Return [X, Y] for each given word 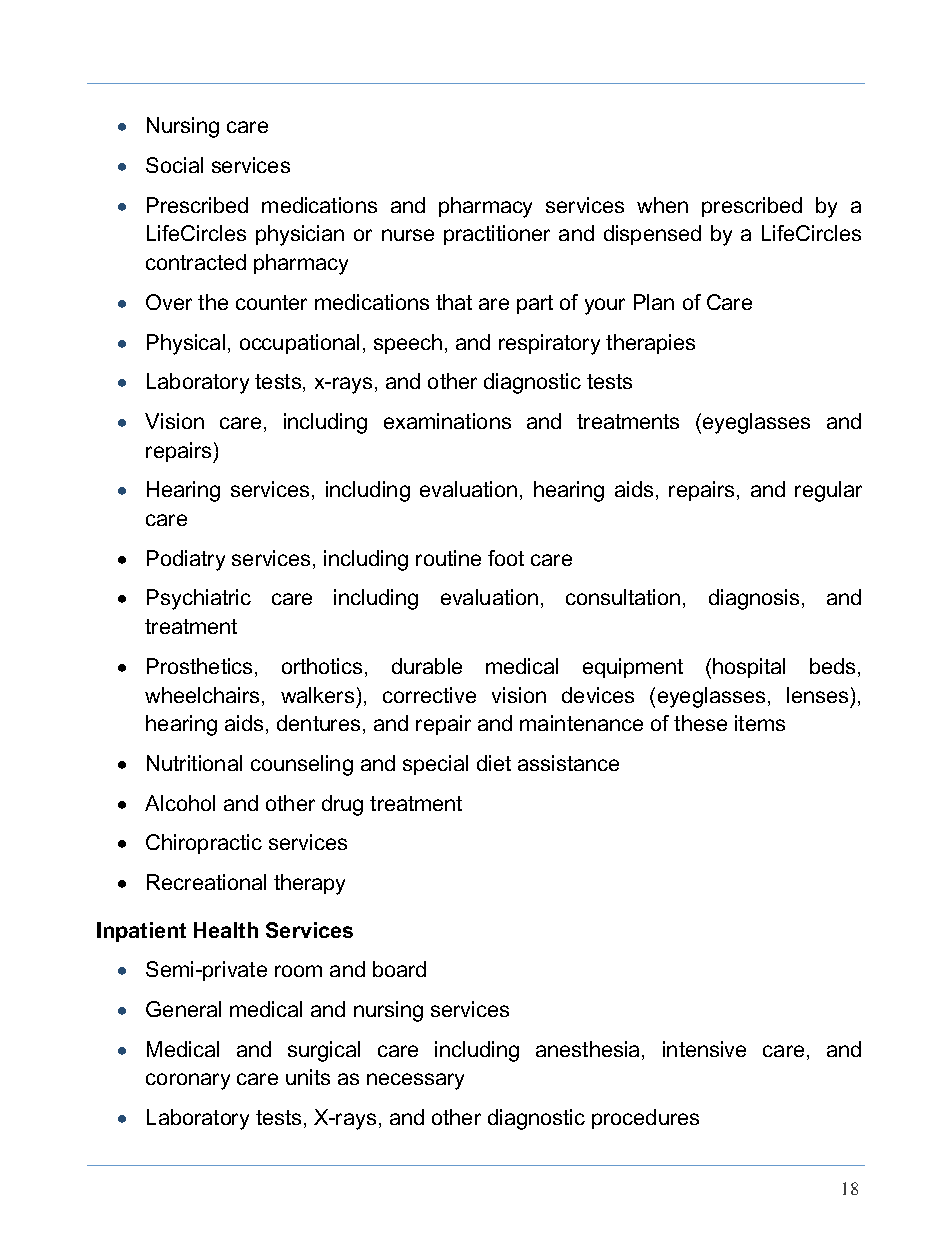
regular [828, 491]
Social [174, 165]
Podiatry [186, 560]
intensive [704, 1049]
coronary [188, 1081]
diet [494, 763]
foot [506, 558]
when [662, 205]
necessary [415, 1081]
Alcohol [180, 803]
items [760, 723]
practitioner [497, 235]
